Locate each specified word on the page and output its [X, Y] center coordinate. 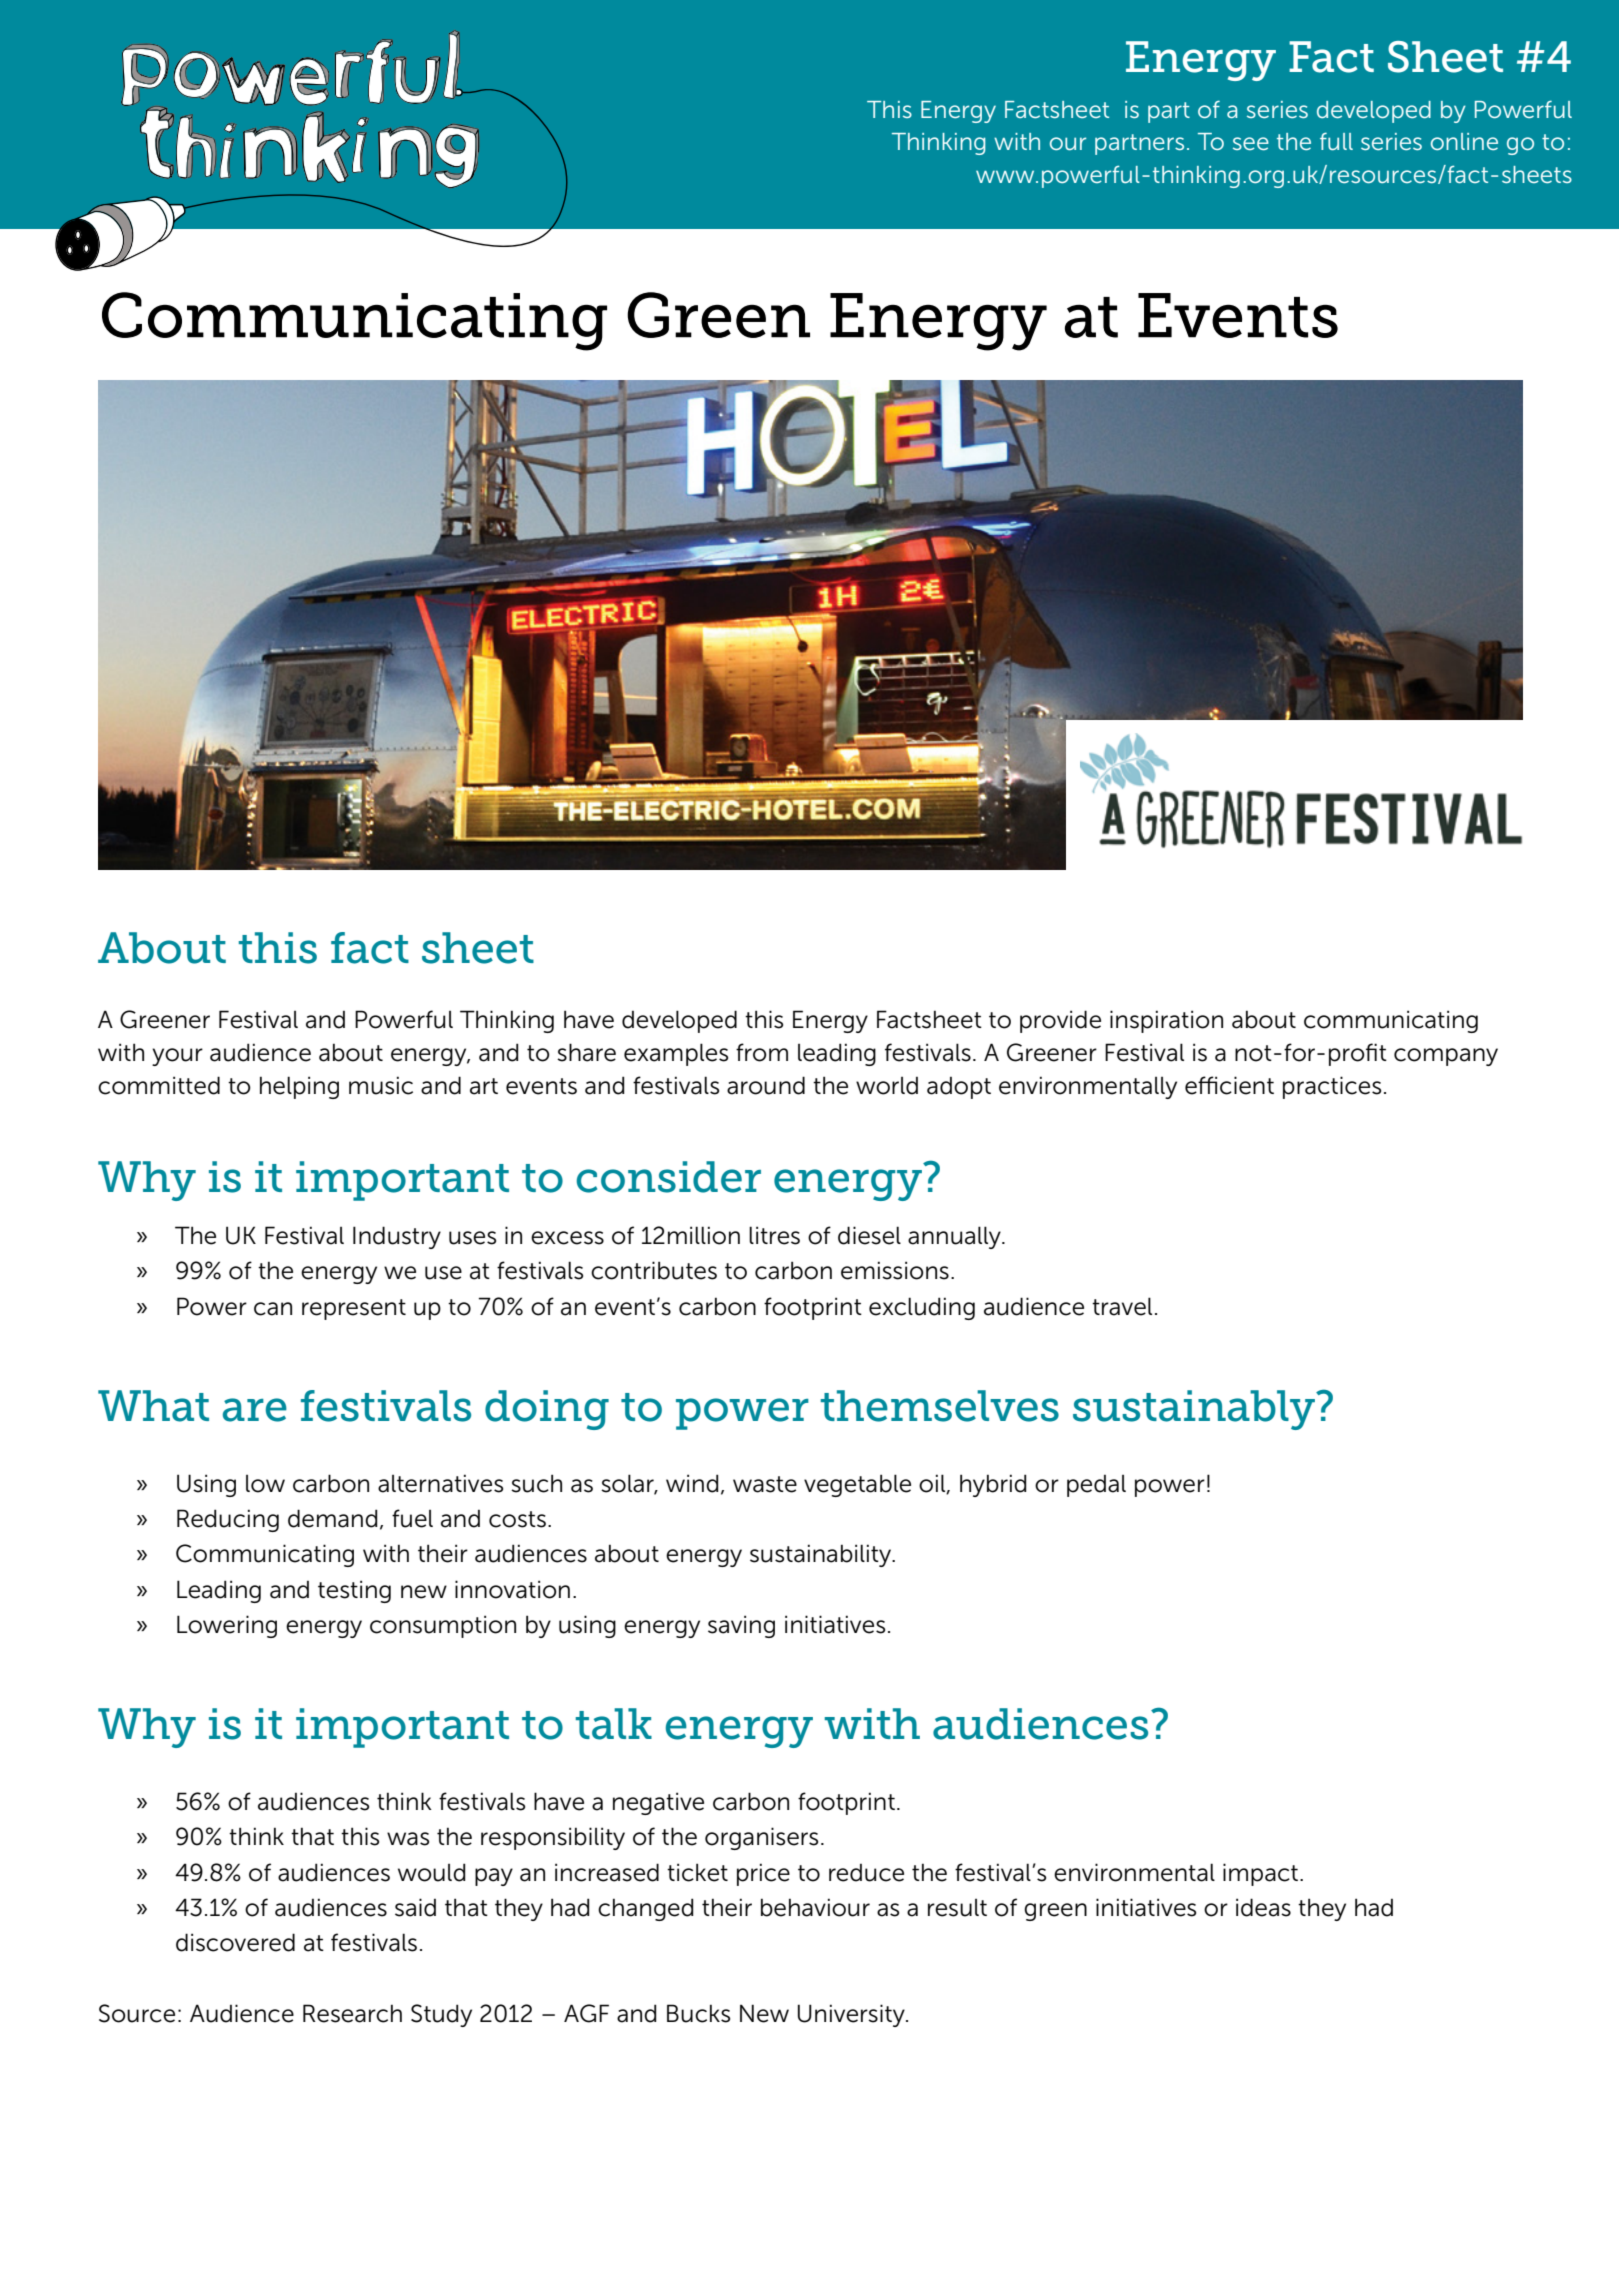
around [766, 1085]
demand [333, 1518]
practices [1332, 1087]
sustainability [821, 1555]
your [177, 1057]
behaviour [815, 1907]
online [1464, 141]
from [762, 1052]
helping [299, 1087]
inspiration [1166, 1021]
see [1251, 143]
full [1336, 141]
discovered [235, 1942]
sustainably [1195, 1410]
